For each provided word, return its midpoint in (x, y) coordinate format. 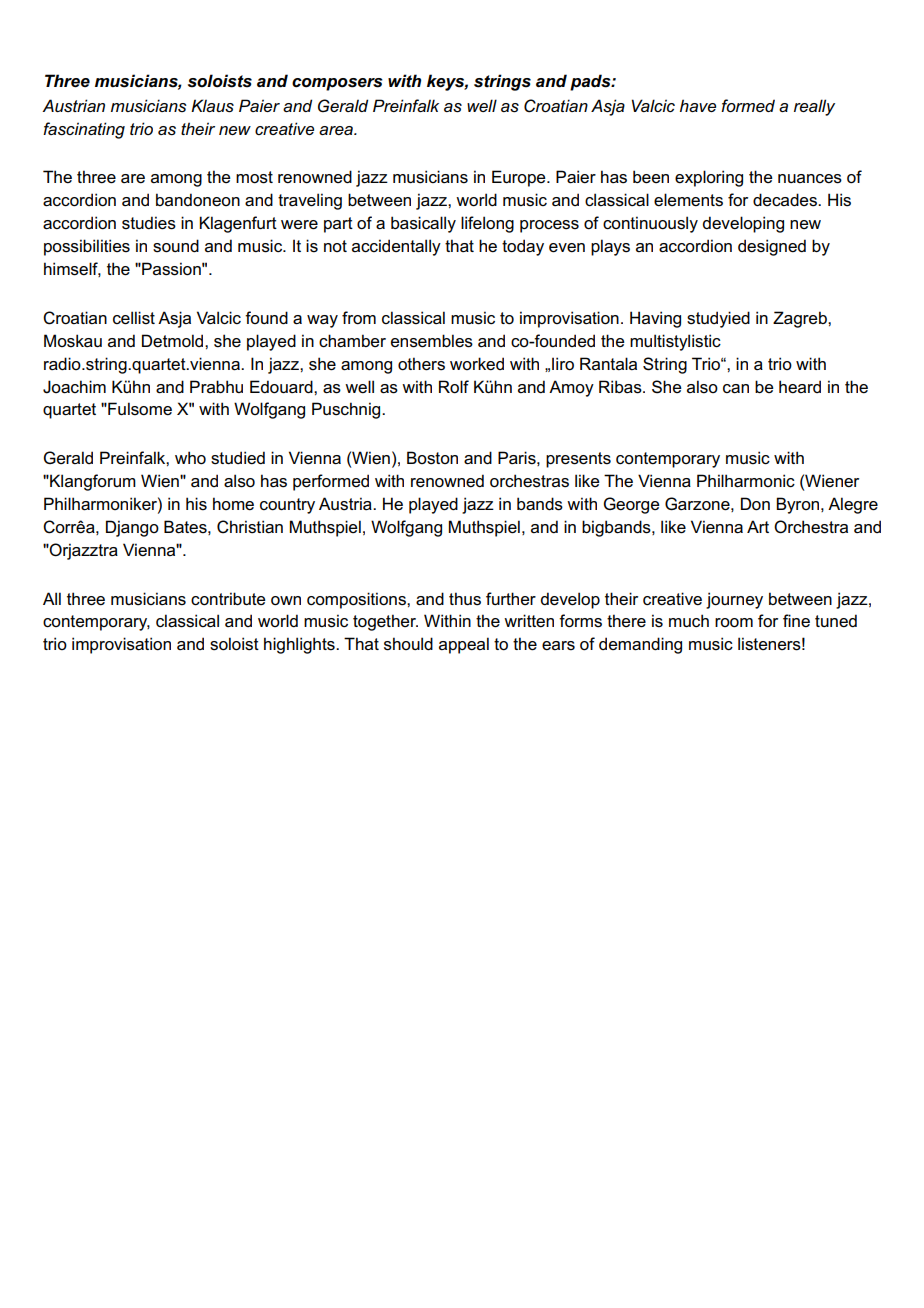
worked (477, 364)
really (814, 107)
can (736, 389)
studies (149, 223)
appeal (464, 645)
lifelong (487, 224)
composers (337, 84)
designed (772, 247)
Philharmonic (746, 481)
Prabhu (216, 386)
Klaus (212, 106)
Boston (432, 458)
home (233, 504)
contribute (228, 599)
